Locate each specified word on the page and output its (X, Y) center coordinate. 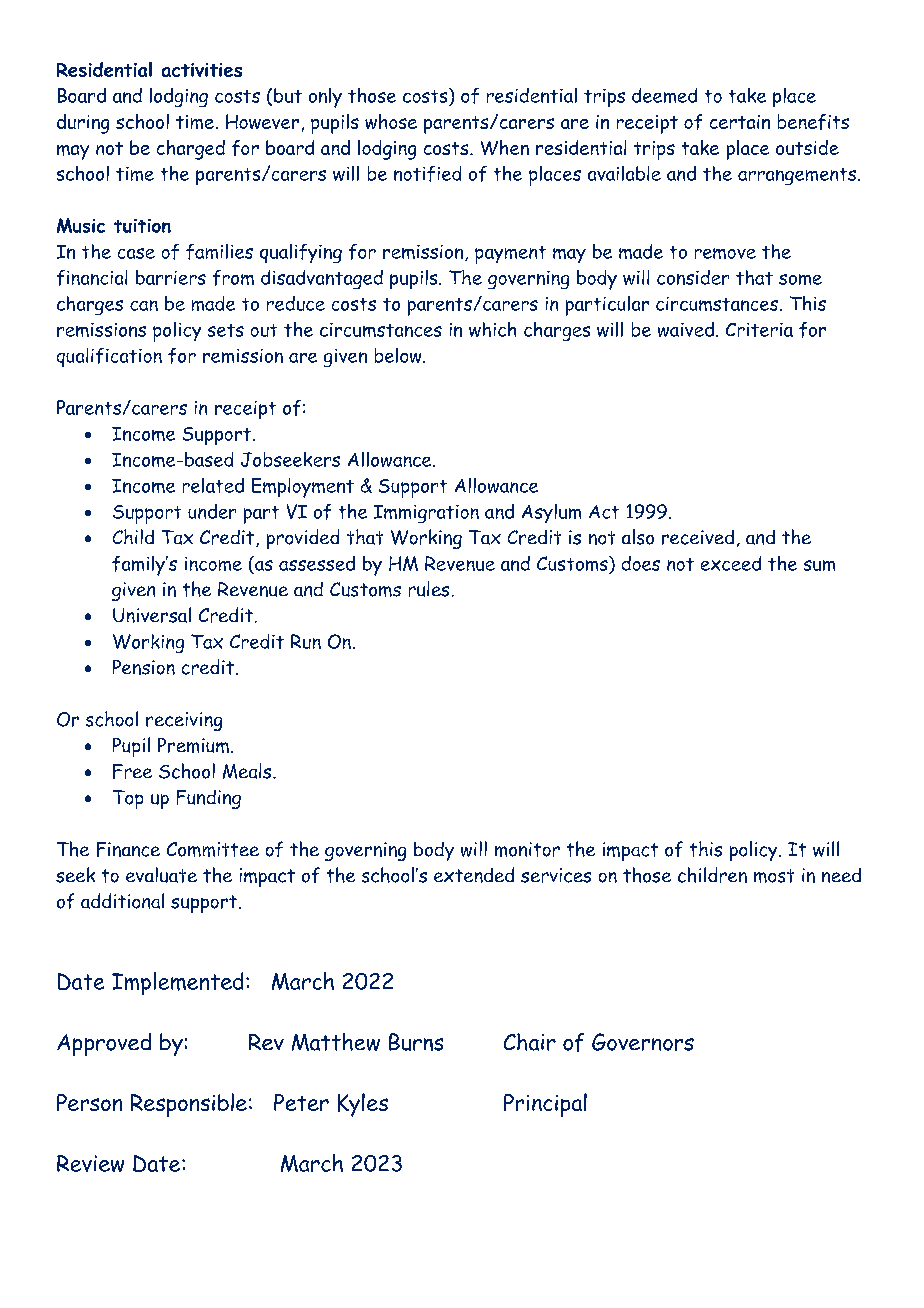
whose (391, 121)
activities (202, 70)
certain (740, 122)
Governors (643, 1042)
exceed (731, 563)
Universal (152, 615)
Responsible (189, 1105)
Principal (545, 1105)
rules (429, 589)
